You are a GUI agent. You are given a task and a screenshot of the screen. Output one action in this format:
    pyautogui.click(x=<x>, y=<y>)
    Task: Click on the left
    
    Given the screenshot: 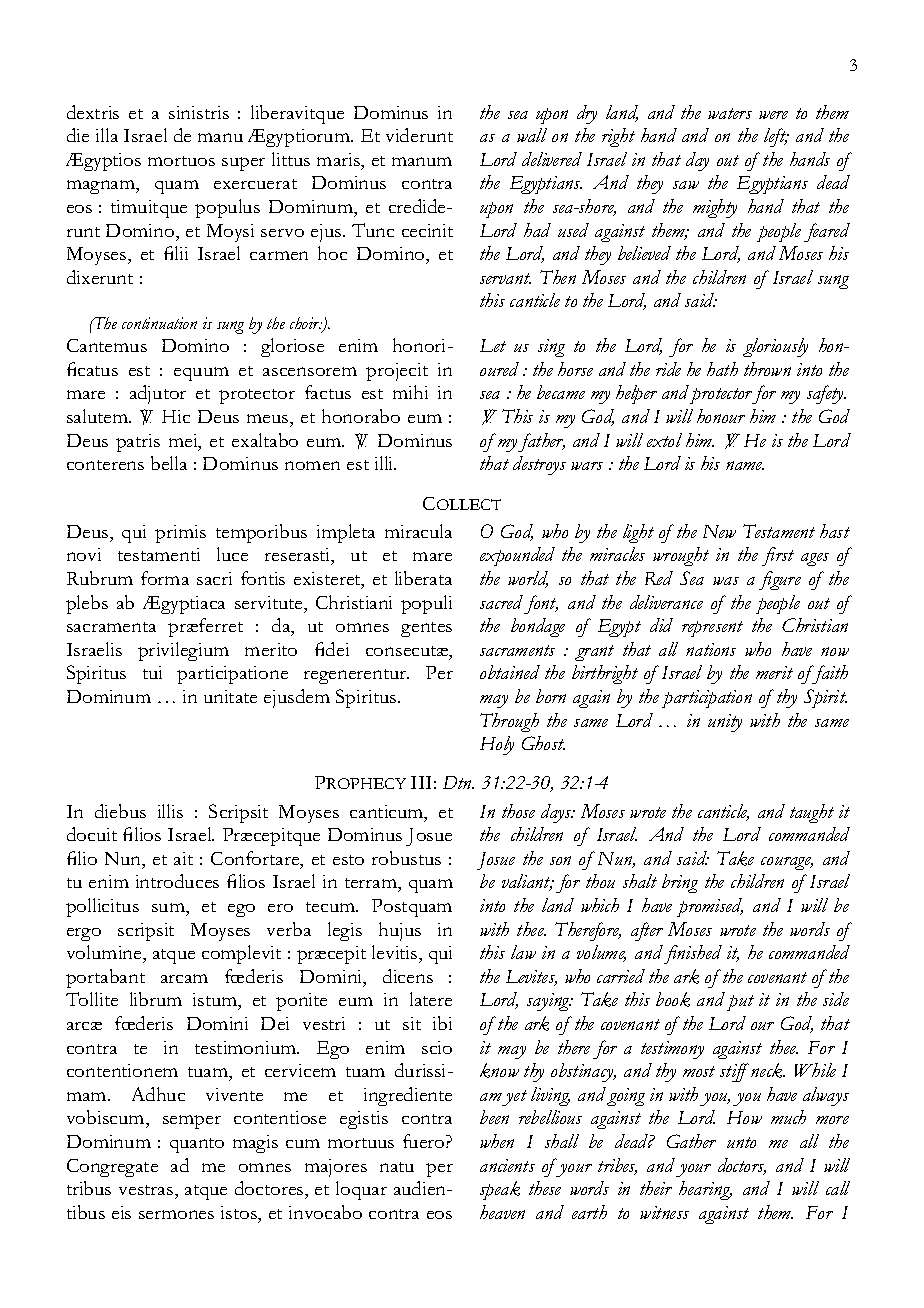 What is the action you would take?
    pyautogui.click(x=776, y=137)
